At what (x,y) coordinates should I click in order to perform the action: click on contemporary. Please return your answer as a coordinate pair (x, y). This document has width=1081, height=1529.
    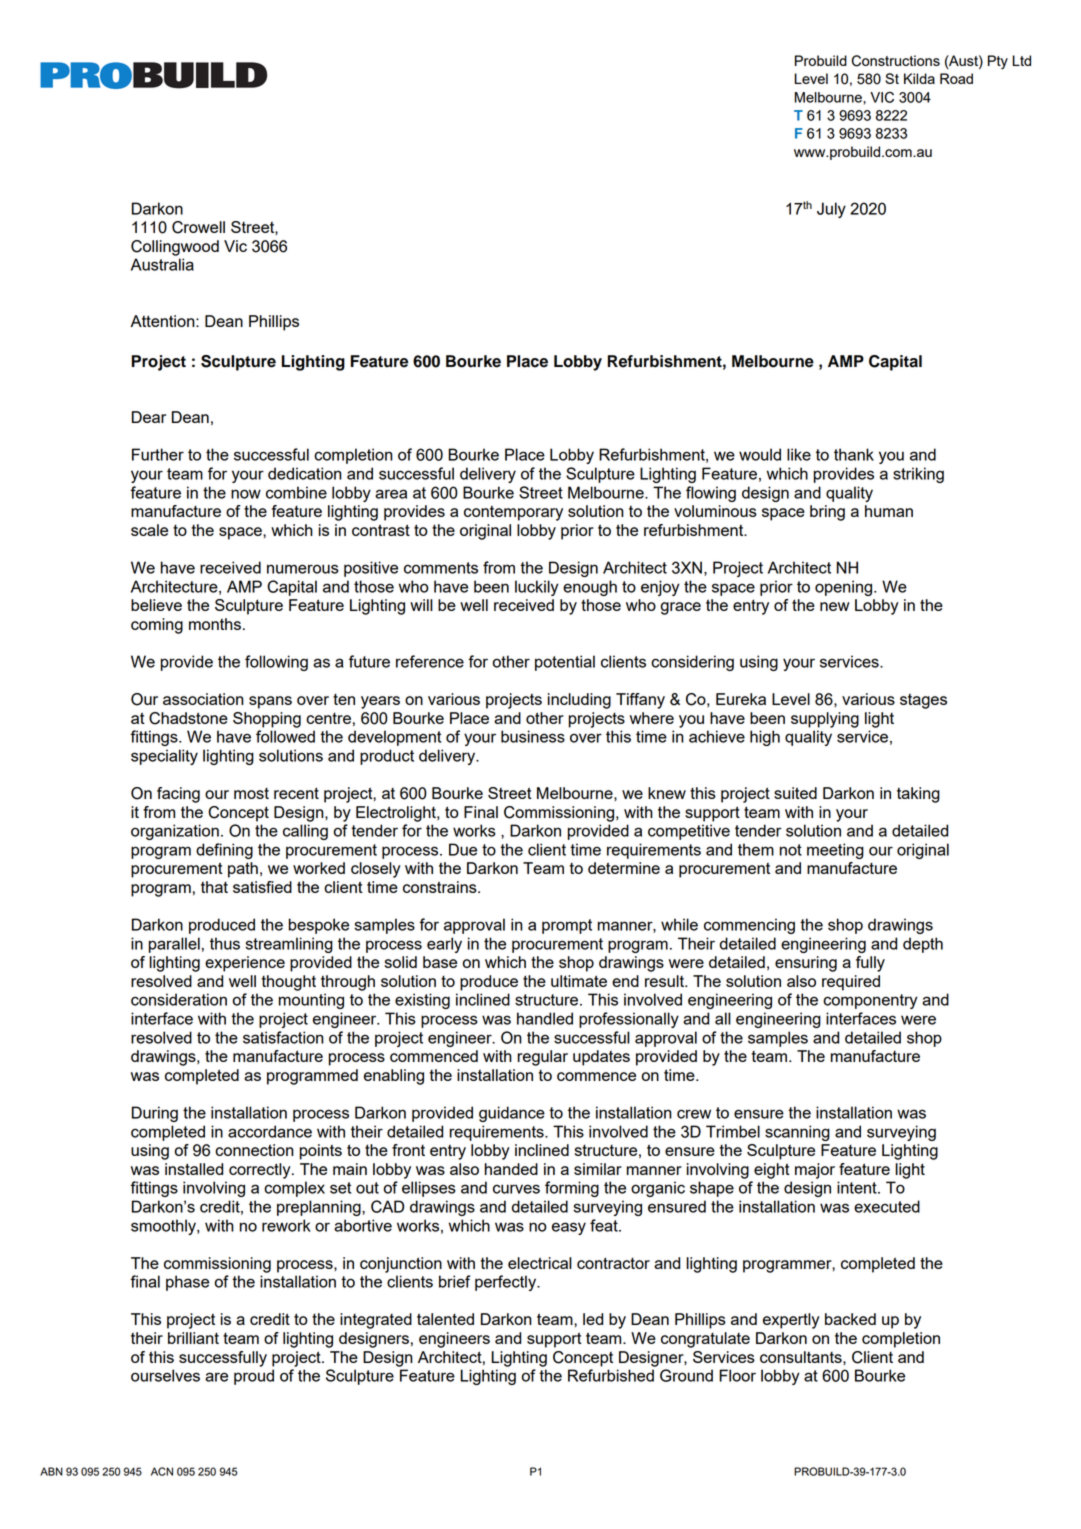
    Looking at the image, I should click on (513, 513).
